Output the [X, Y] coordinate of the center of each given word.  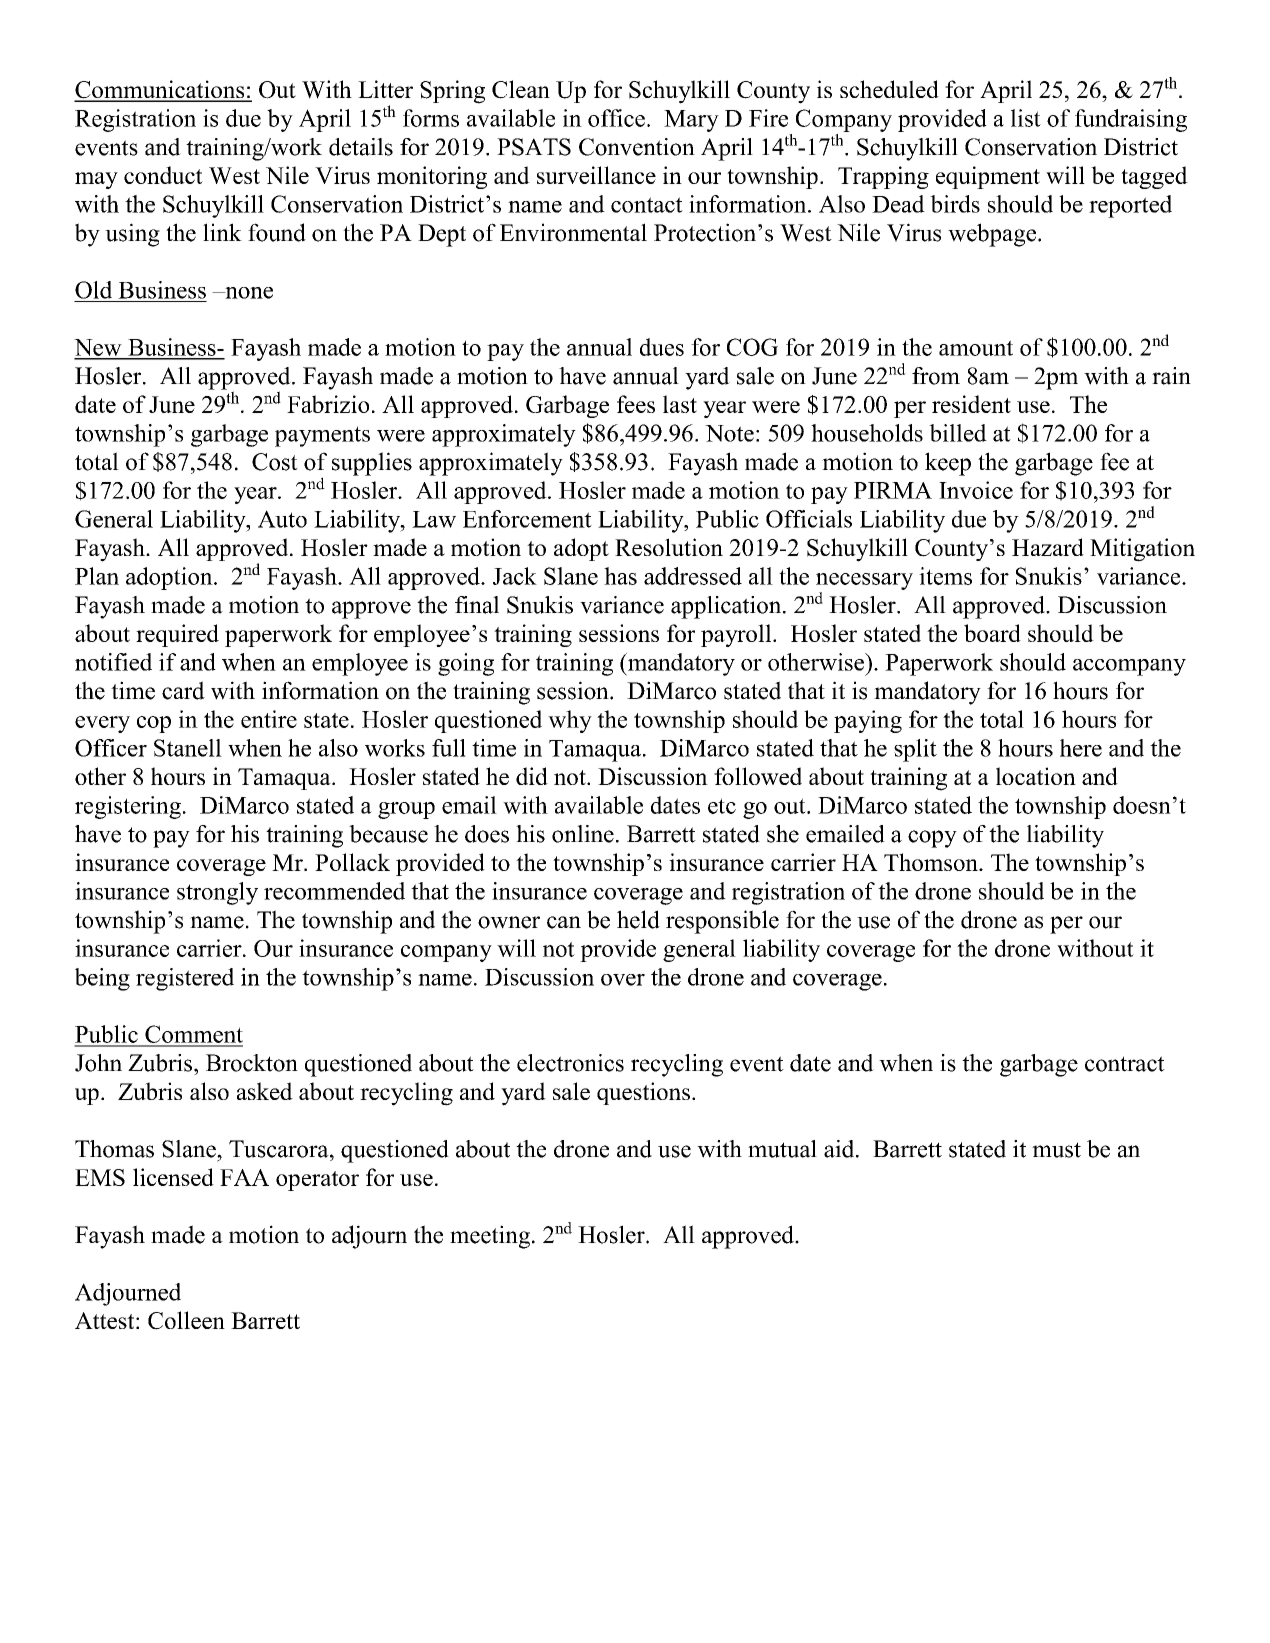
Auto [282, 519]
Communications [160, 90]
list [1026, 118]
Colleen [186, 1320]
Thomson [932, 862]
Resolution [669, 547]
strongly [217, 893]
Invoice [976, 490]
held [638, 919]
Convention [637, 147]
